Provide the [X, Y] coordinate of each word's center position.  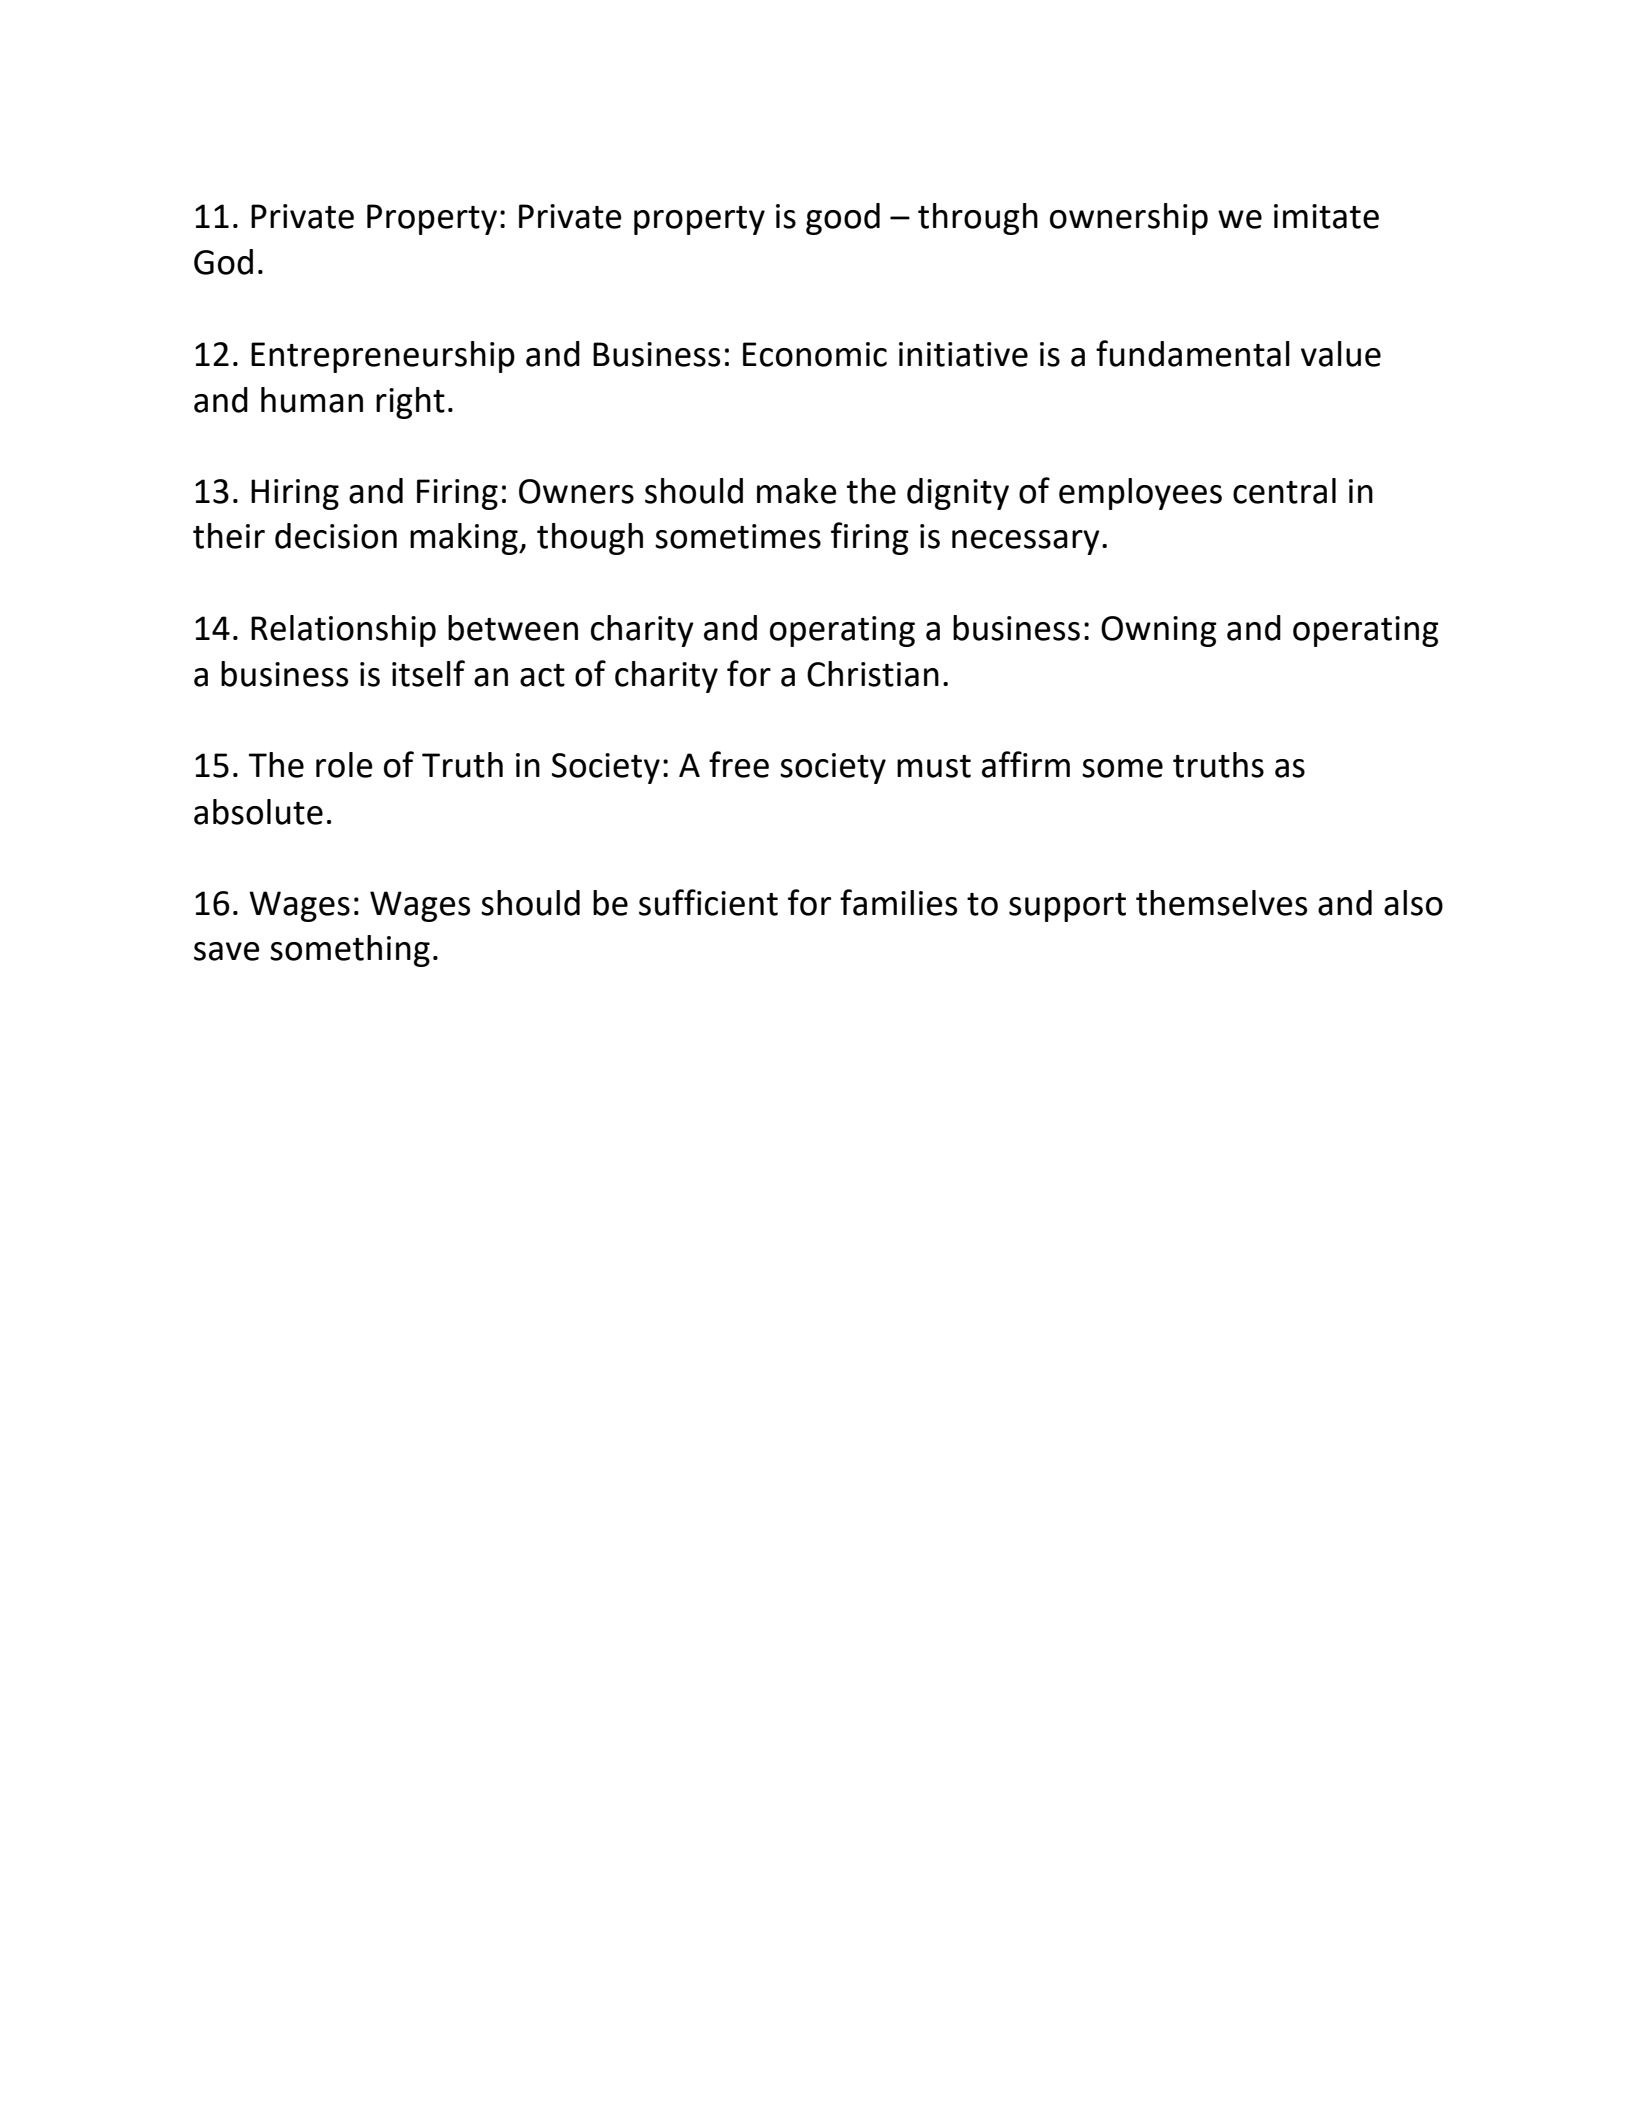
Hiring [295, 494]
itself [428, 673]
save [227, 951]
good [843, 219]
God [223, 262]
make [797, 491]
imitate [1326, 216]
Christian [873, 674]
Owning [1159, 631]
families [898, 902]
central [1284, 491]
